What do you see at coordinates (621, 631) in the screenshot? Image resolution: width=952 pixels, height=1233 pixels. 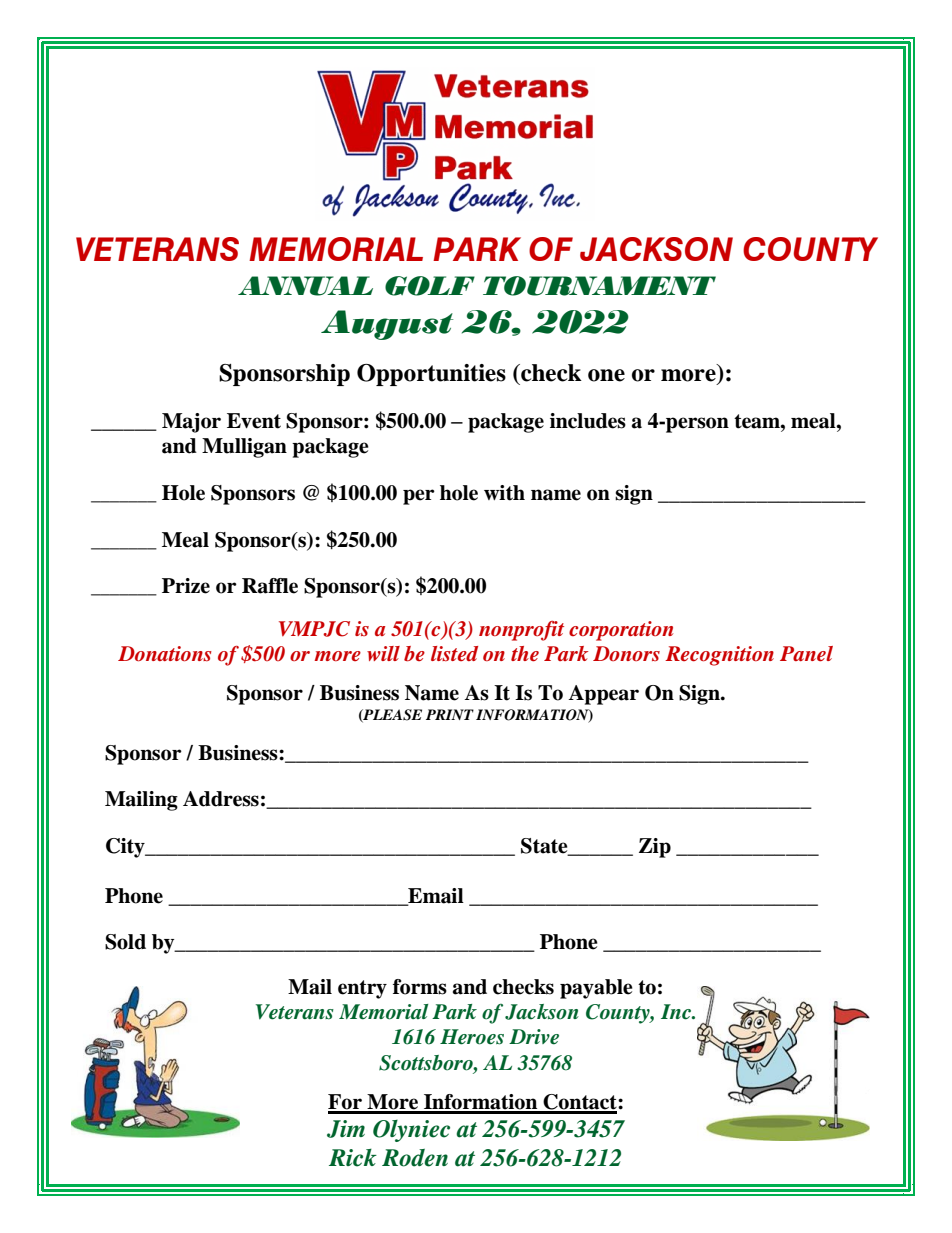 I see `corporation` at bounding box center [621, 631].
